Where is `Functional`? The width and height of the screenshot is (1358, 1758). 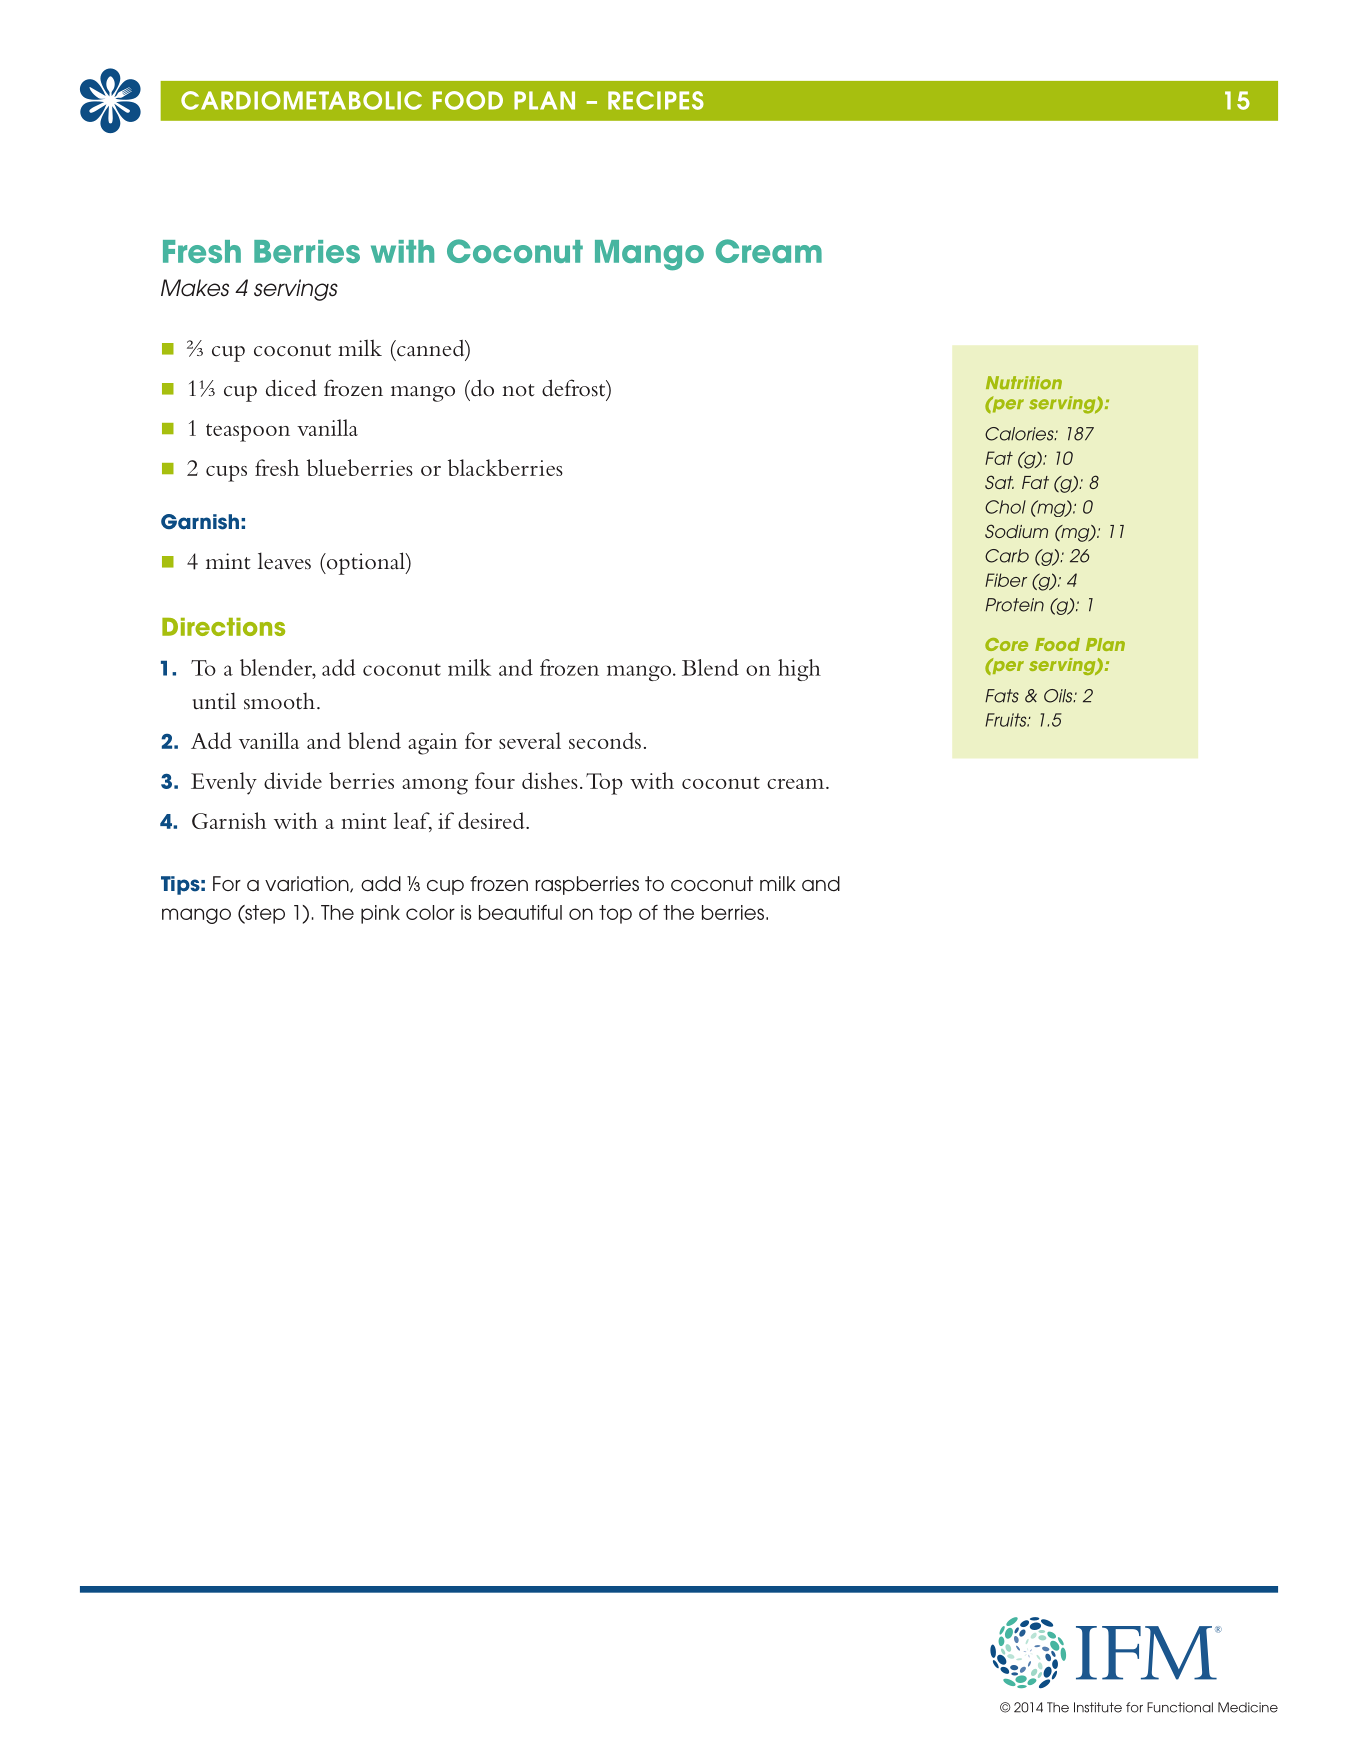
Functional is located at coordinates (1180, 1707).
